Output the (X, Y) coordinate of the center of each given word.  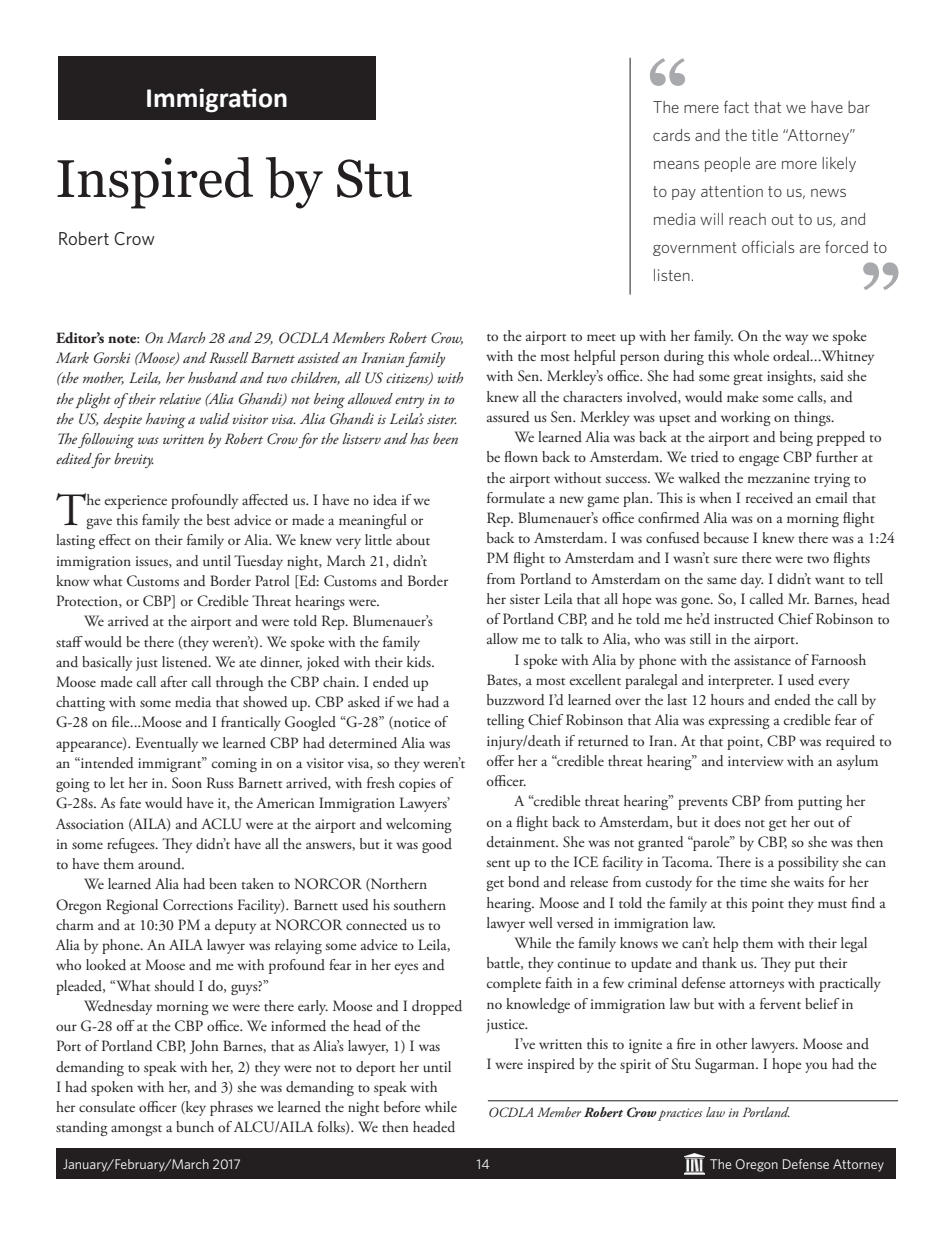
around (161, 863)
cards (671, 135)
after (174, 681)
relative (180, 398)
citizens (408, 379)
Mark (72, 357)
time (753, 882)
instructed (744, 618)
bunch (195, 1126)
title (765, 135)
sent (498, 863)
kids (420, 661)
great (748, 379)
